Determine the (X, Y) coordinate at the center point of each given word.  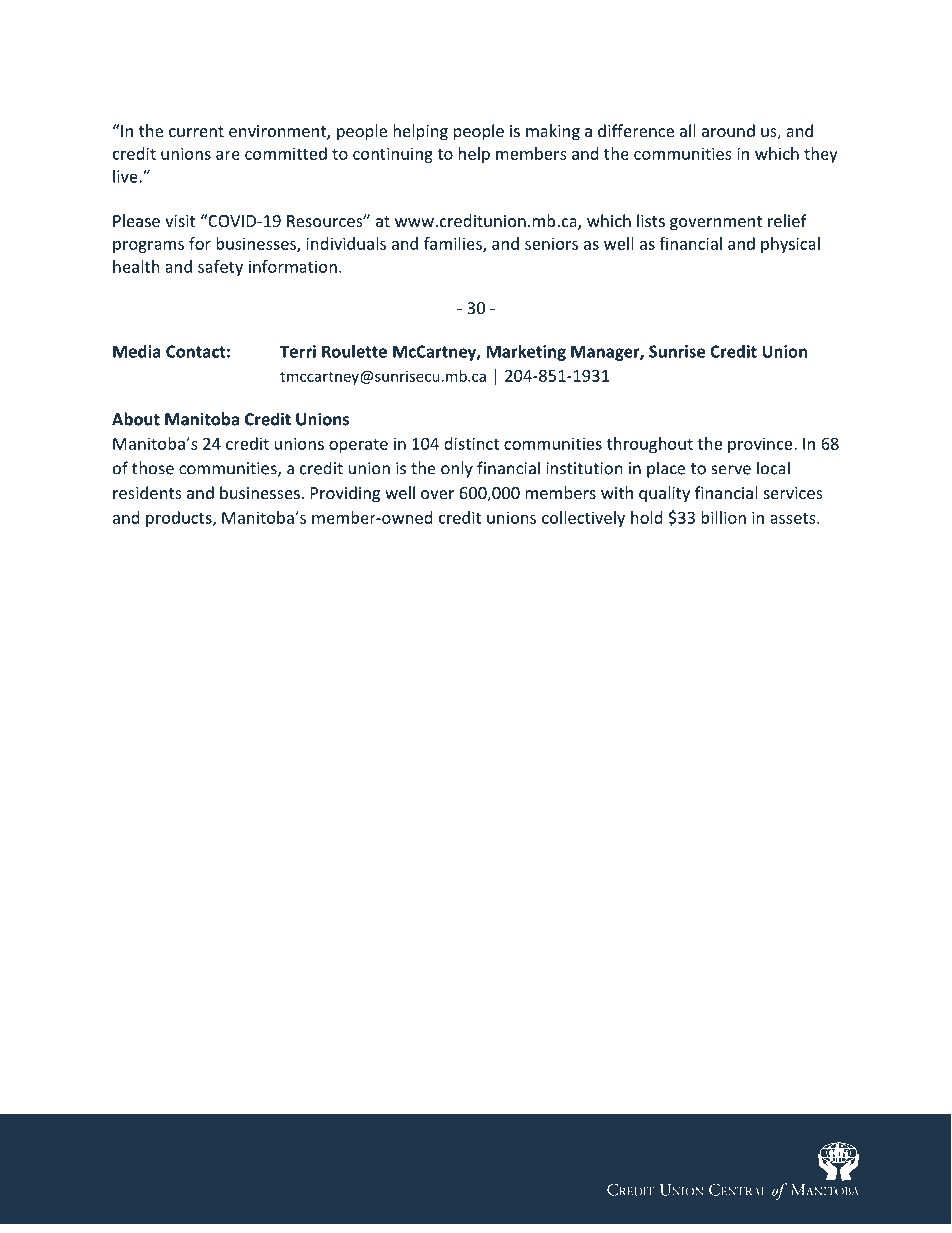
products (180, 519)
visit (180, 221)
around (728, 130)
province (761, 445)
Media (137, 351)
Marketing (526, 353)
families (454, 244)
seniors (551, 243)
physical (790, 245)
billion (723, 517)
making (553, 132)
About (136, 419)
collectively (583, 519)
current (196, 131)
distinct (471, 443)
